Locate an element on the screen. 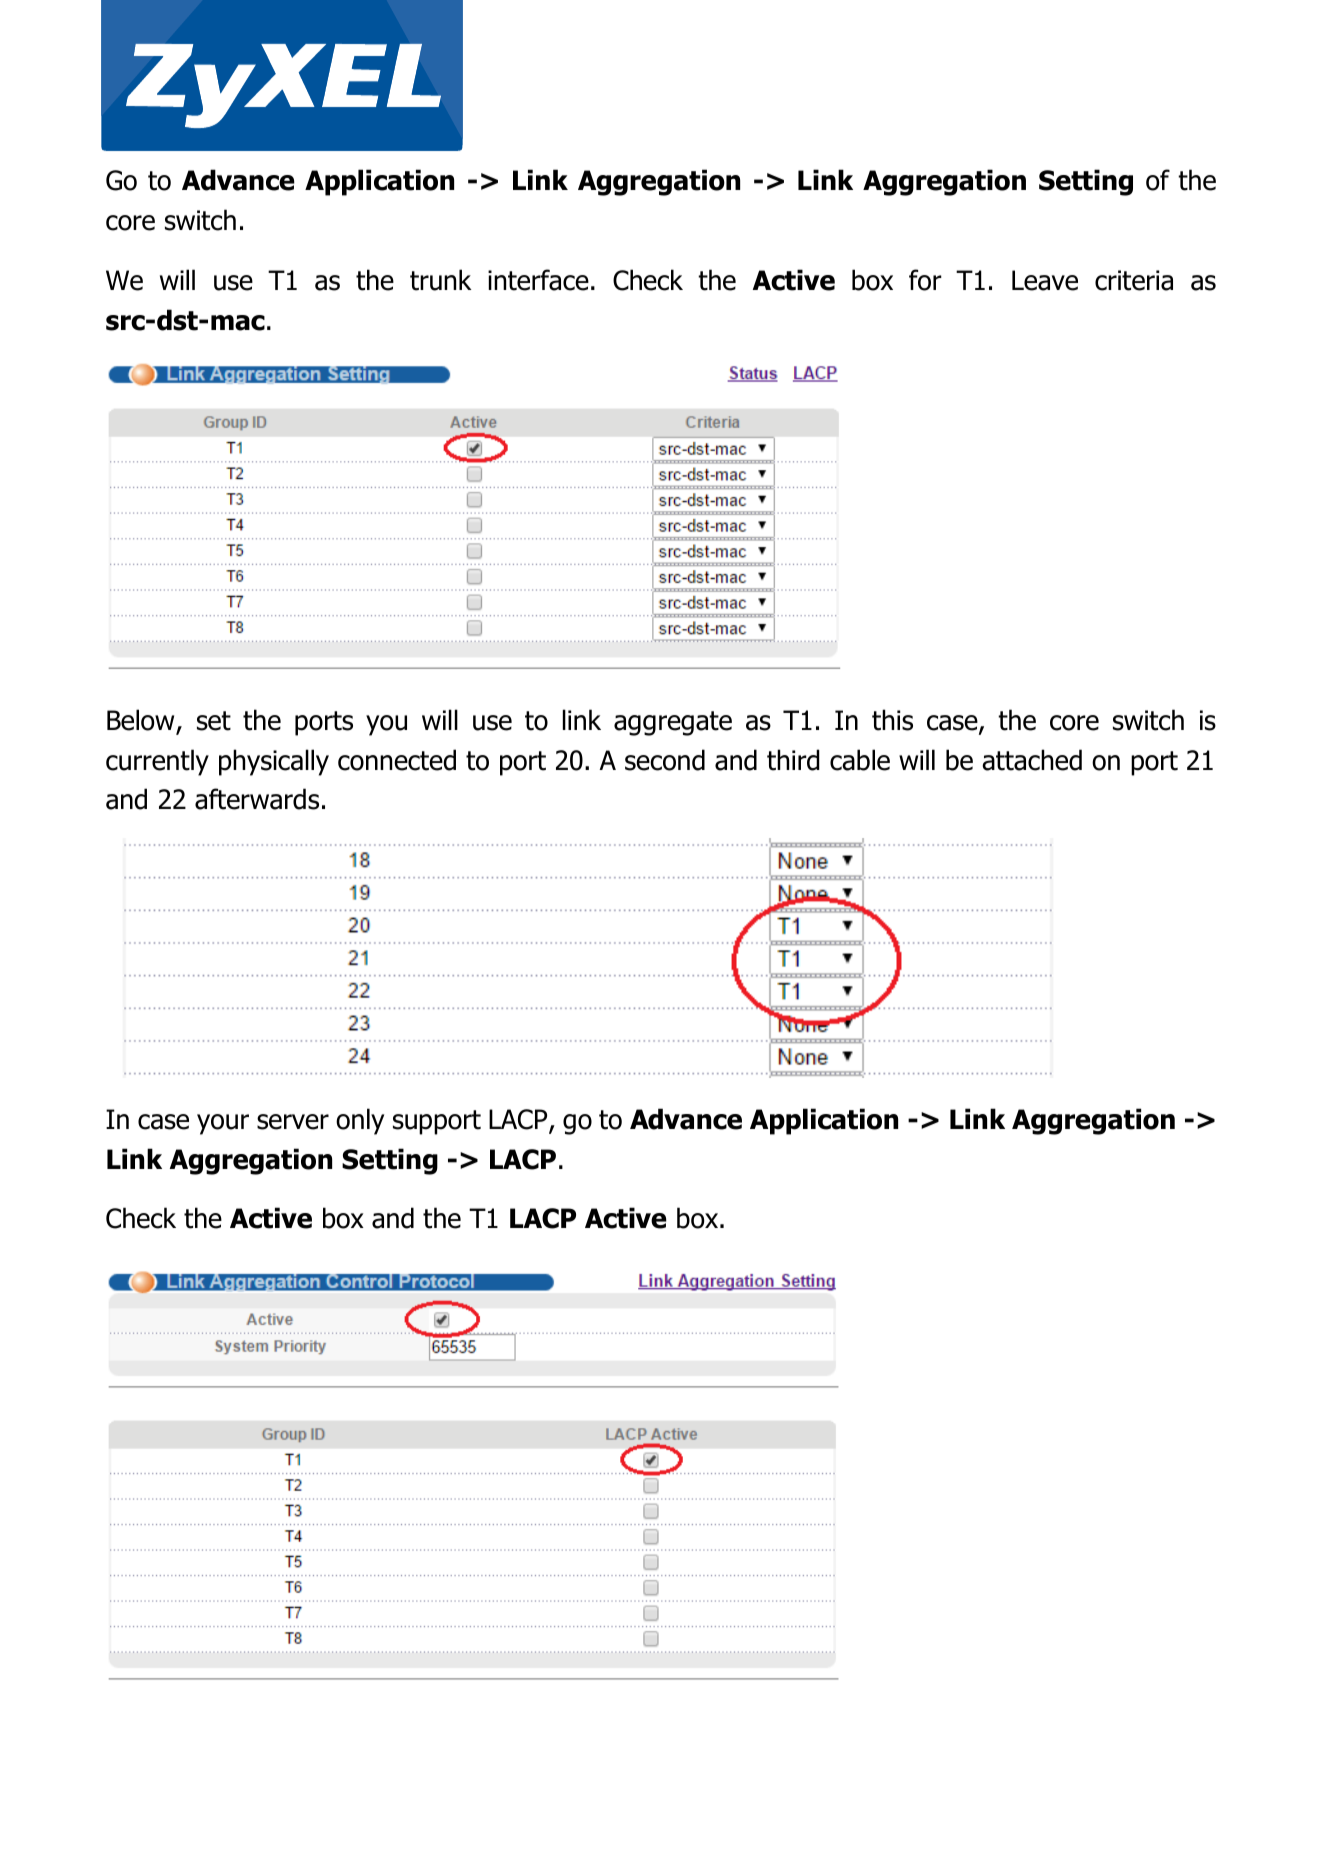 This screenshot has height=1868, width=1321. server is located at coordinates (293, 1122).
